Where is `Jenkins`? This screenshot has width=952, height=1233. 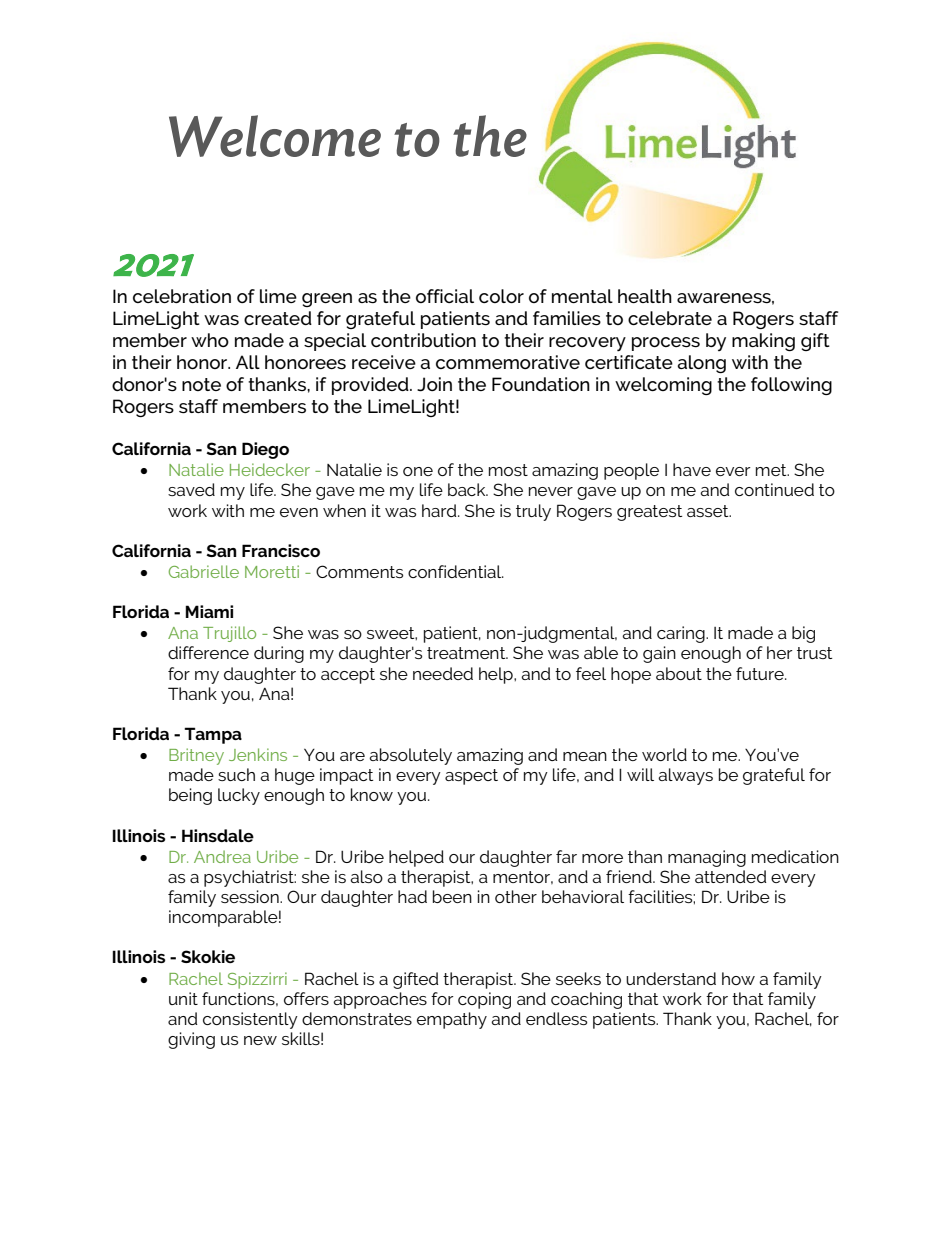 Jenkins is located at coordinates (258, 754).
